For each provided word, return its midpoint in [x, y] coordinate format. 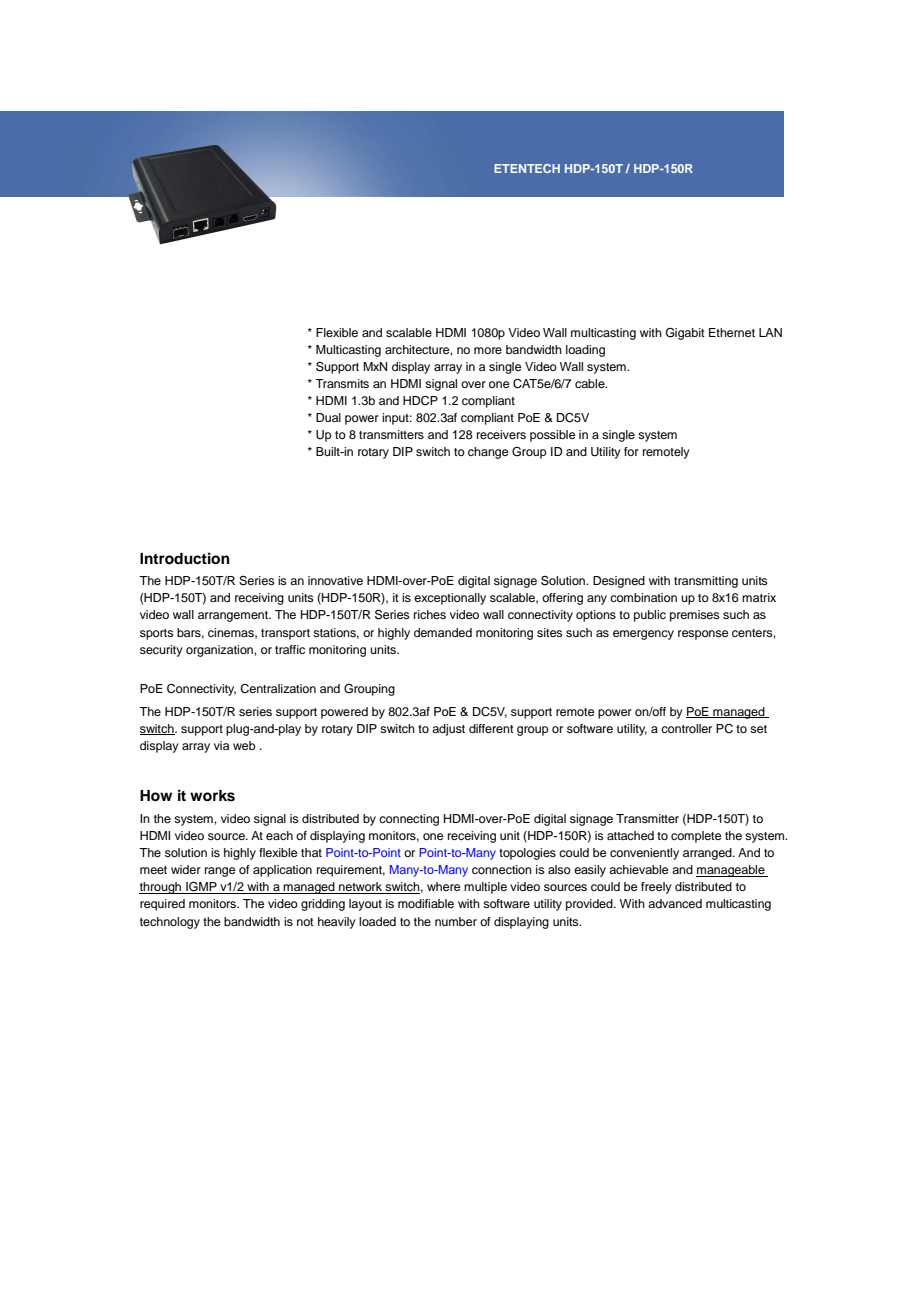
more [488, 350]
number [456, 921]
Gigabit [685, 334]
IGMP [201, 888]
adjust [448, 730]
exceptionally [450, 599]
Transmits [342, 383]
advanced [675, 903]
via [221, 745]
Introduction [185, 558]
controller [686, 728]
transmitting [706, 582]
